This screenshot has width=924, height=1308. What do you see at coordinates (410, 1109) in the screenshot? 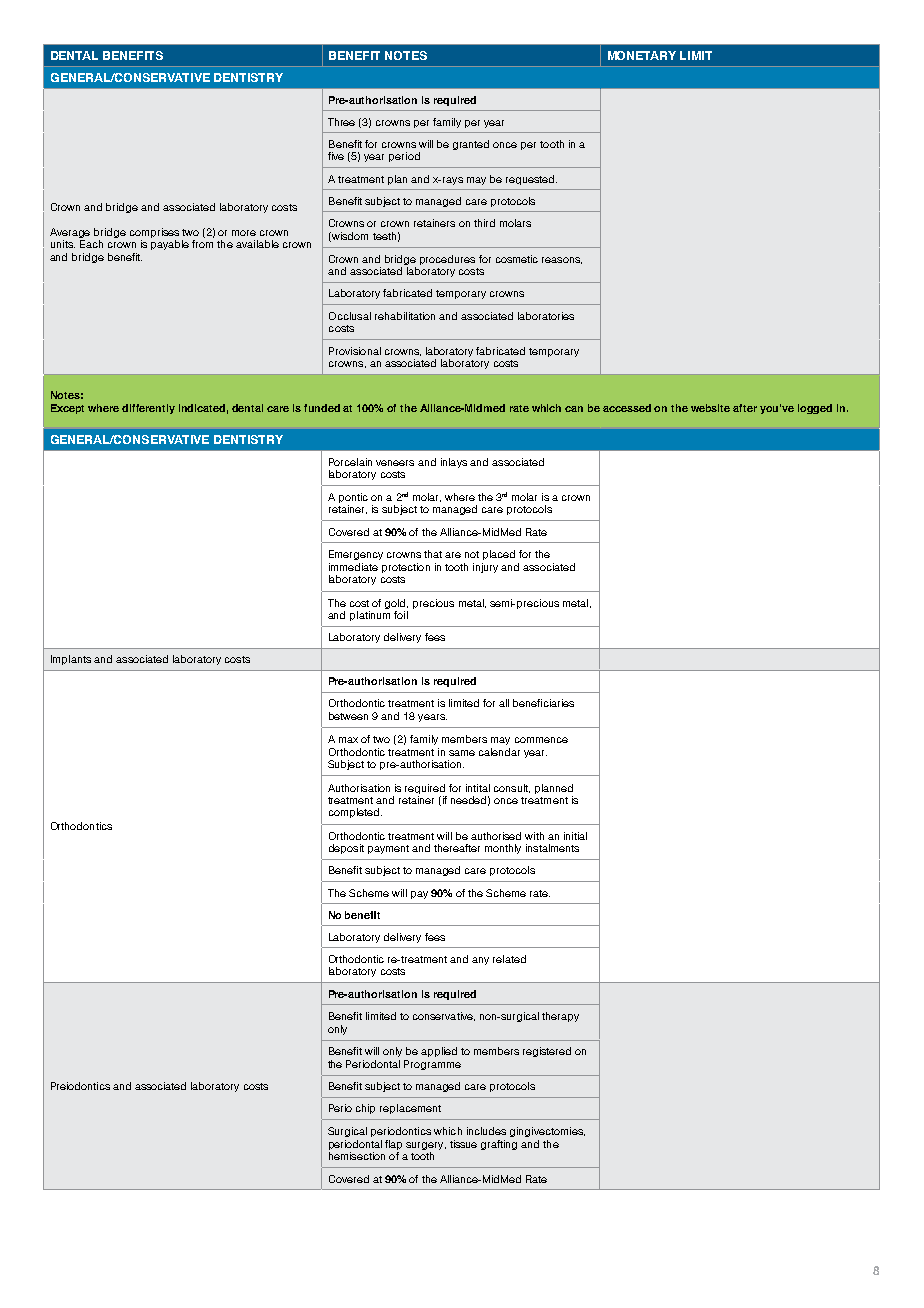
I see `replacement` at bounding box center [410, 1109].
